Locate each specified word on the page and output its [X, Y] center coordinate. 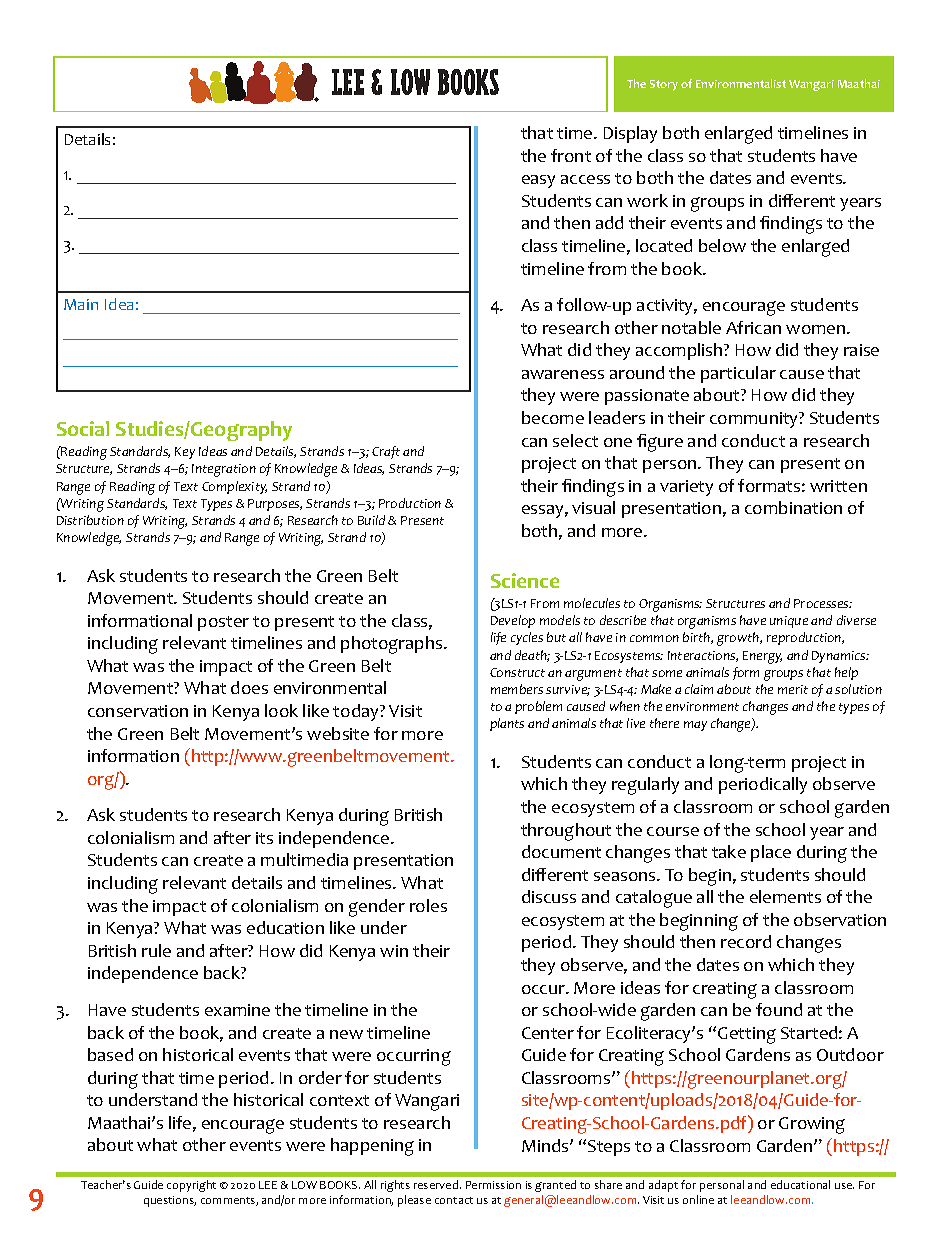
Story [664, 85]
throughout [566, 832]
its [264, 838]
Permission [493, 1185]
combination [793, 507]
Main [81, 304]
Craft [386, 452]
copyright [191, 1186]
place [771, 853]
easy [538, 181]
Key [185, 453]
